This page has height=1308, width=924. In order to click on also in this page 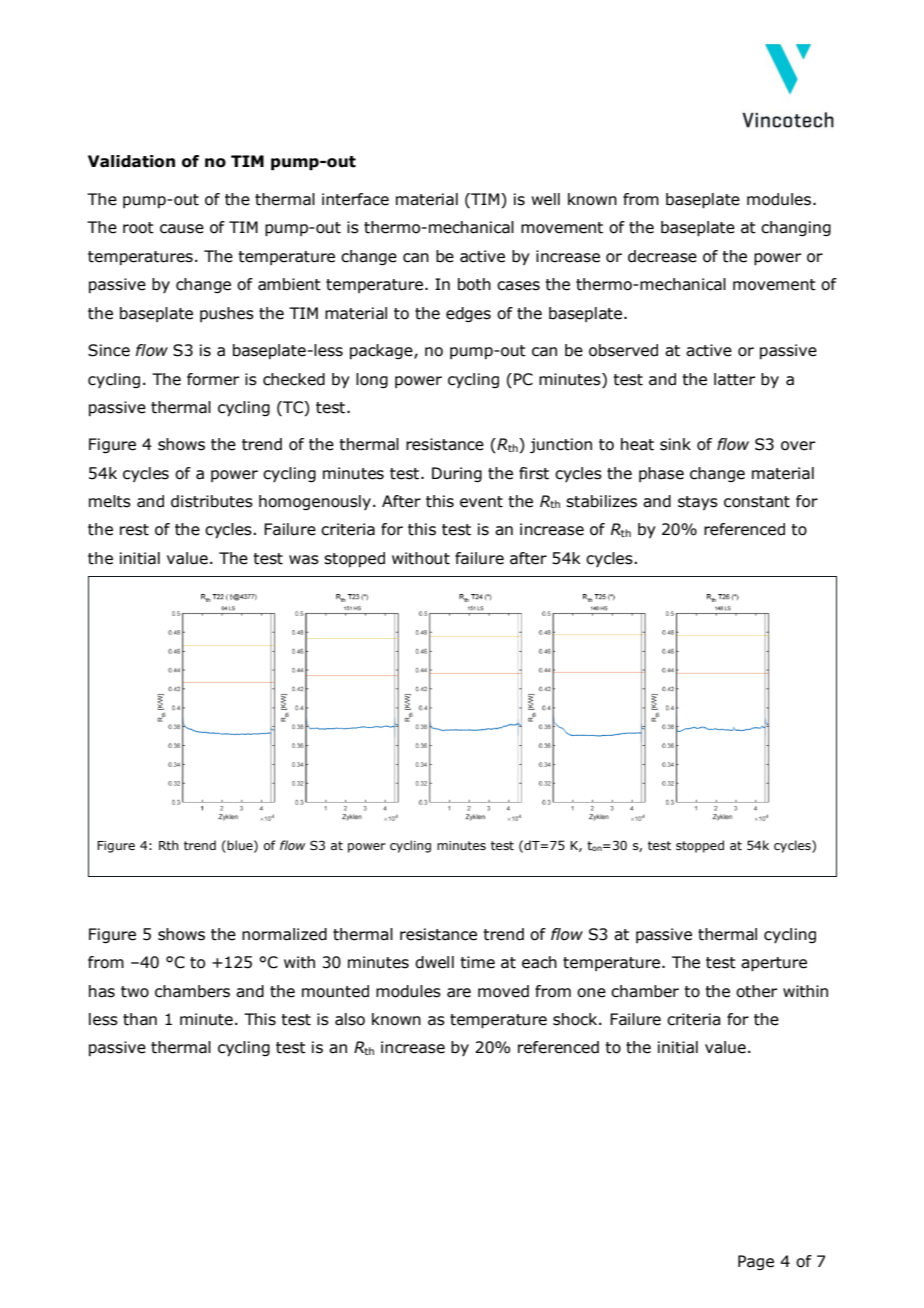, I will do `click(350, 1019)`.
